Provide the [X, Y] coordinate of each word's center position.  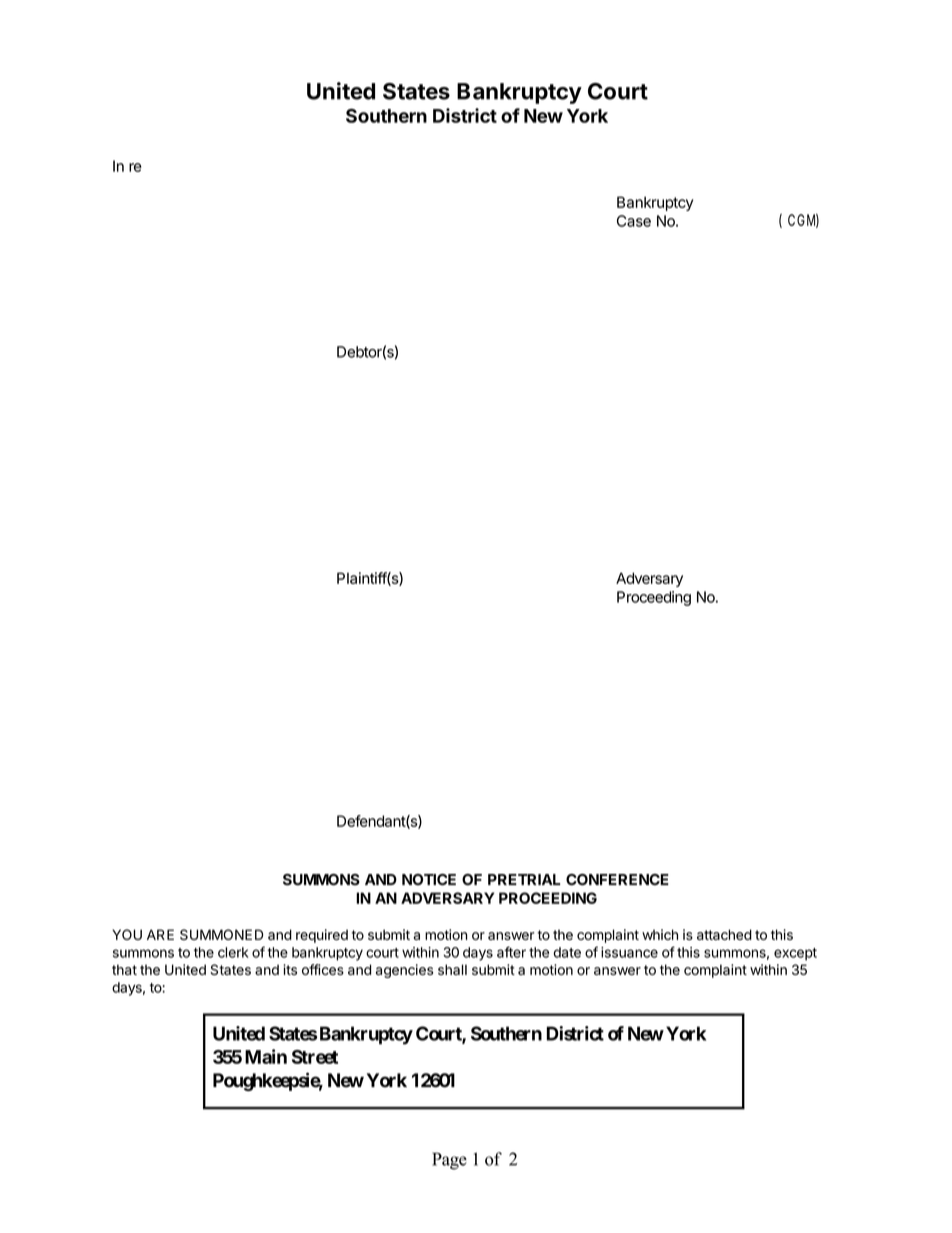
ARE [160, 934]
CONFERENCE [617, 880]
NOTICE [429, 880]
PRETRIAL [524, 879]
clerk [233, 952]
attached [724, 934]
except [795, 954]
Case [634, 221]
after [511, 952]
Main [266, 1056]
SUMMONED [221, 934]
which [660, 934]
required [322, 936]
